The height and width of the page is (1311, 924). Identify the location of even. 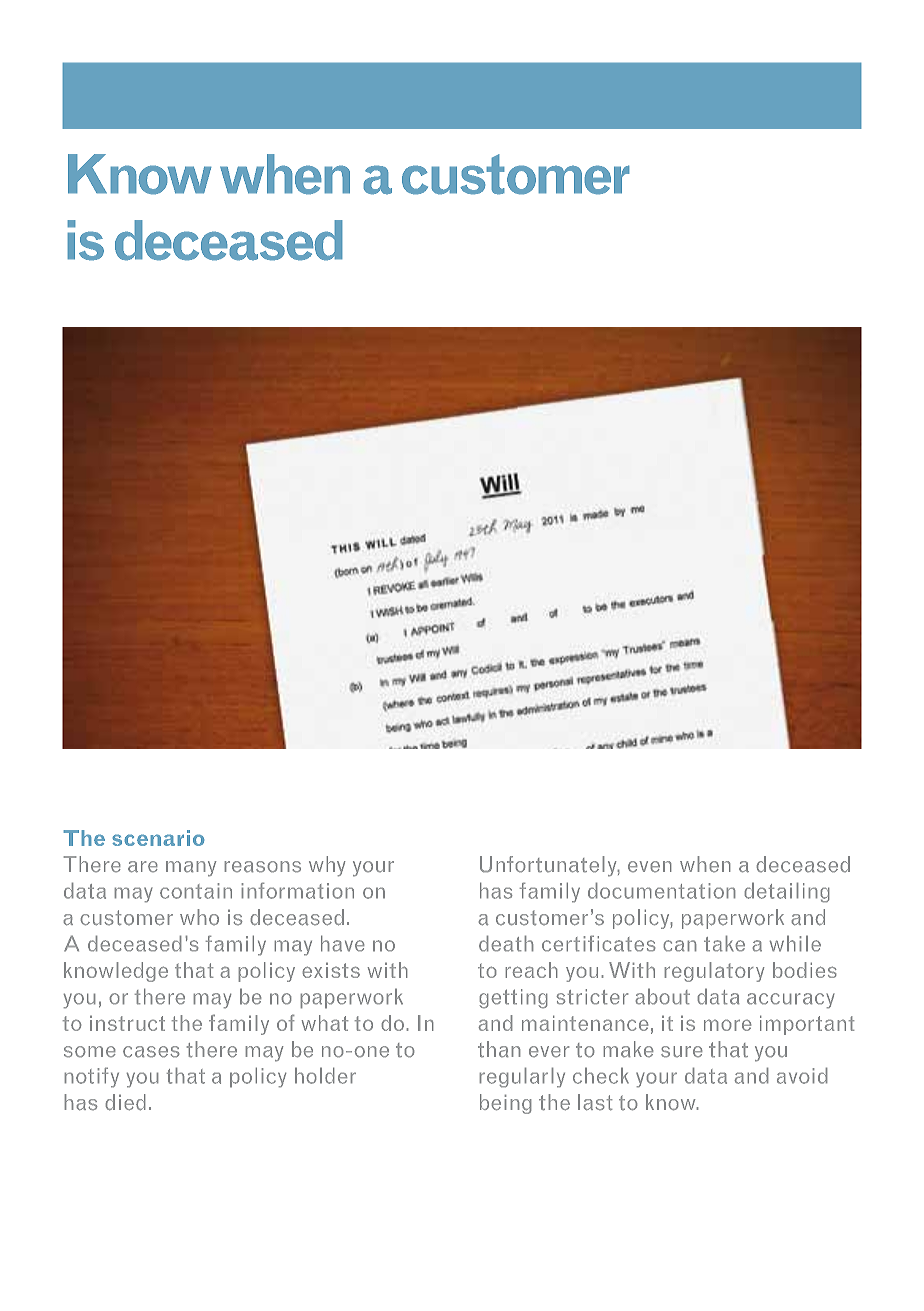
(650, 867).
